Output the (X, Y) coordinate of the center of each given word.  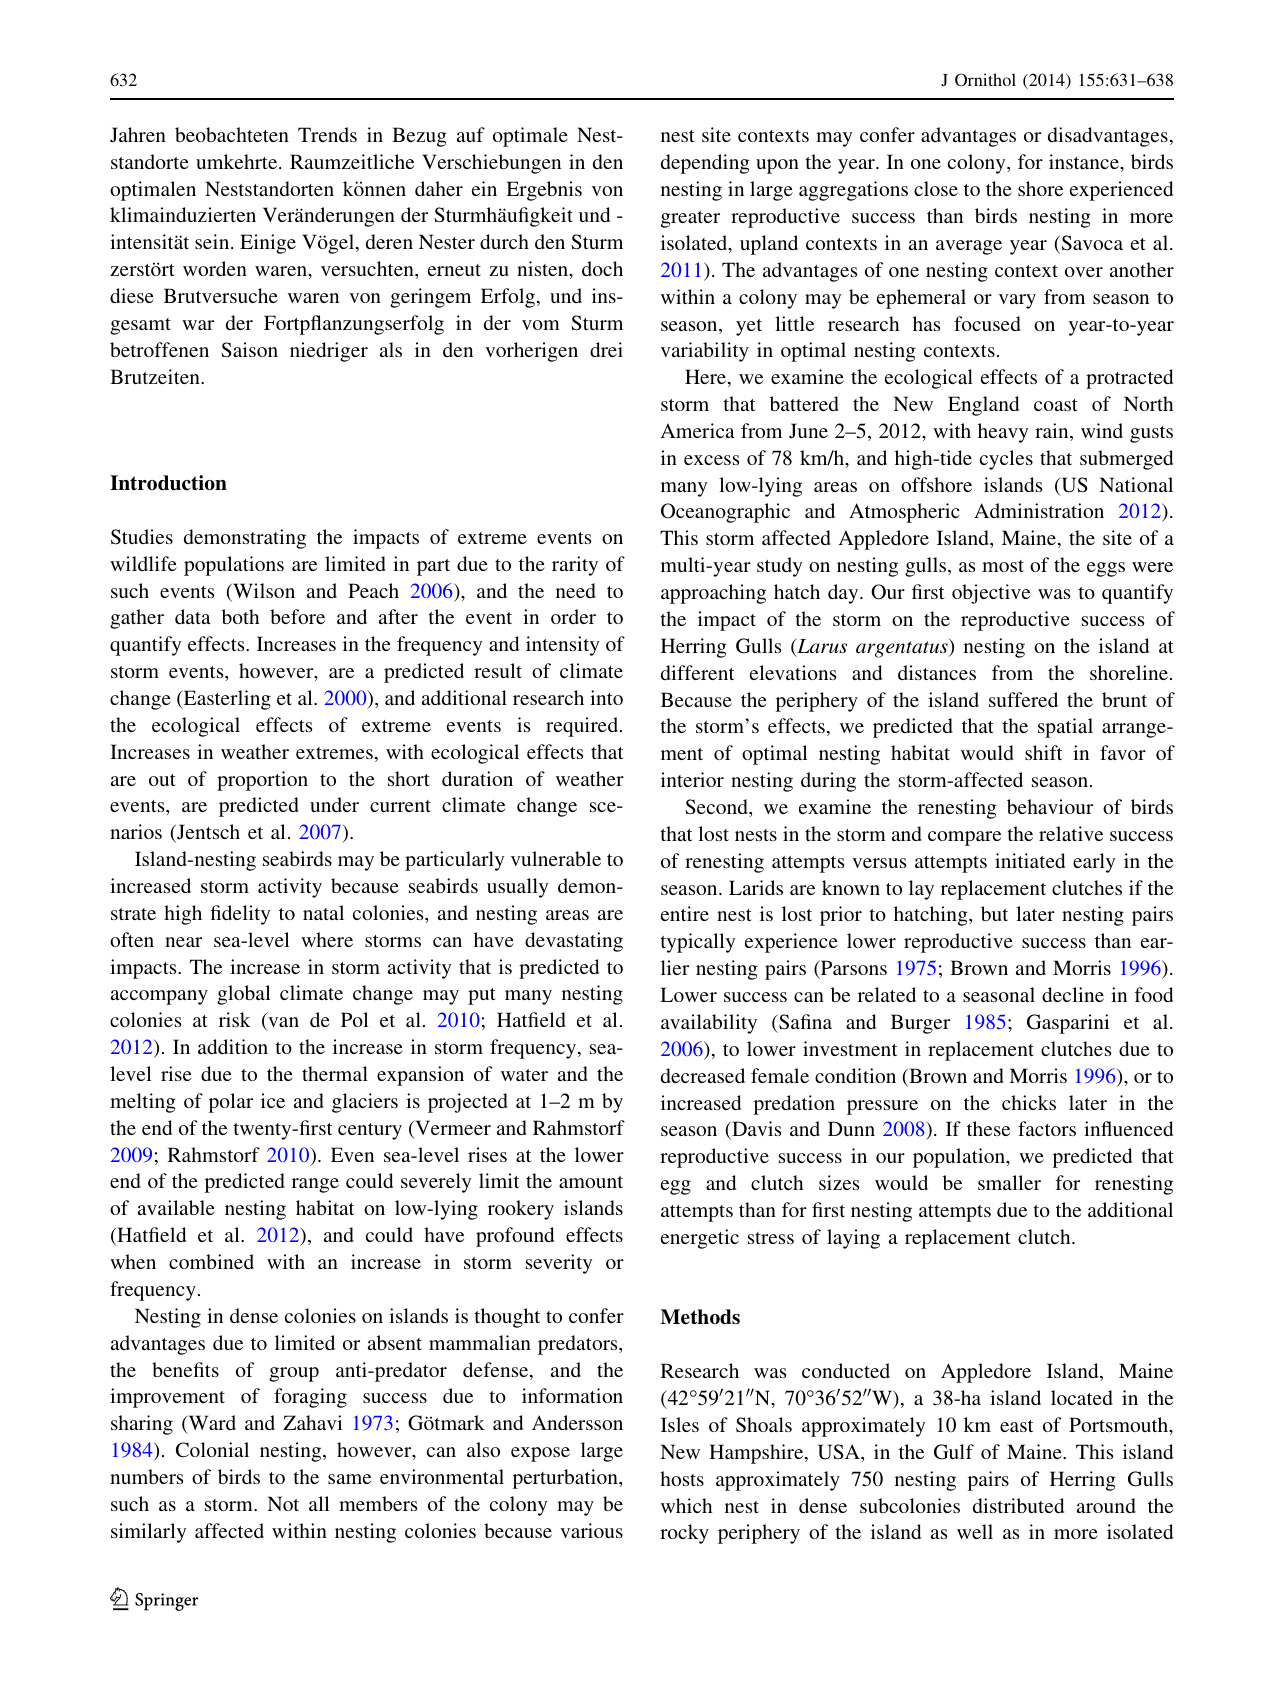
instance (1085, 161)
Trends (327, 134)
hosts (682, 1478)
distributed (1018, 1505)
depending (705, 164)
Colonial (212, 1450)
